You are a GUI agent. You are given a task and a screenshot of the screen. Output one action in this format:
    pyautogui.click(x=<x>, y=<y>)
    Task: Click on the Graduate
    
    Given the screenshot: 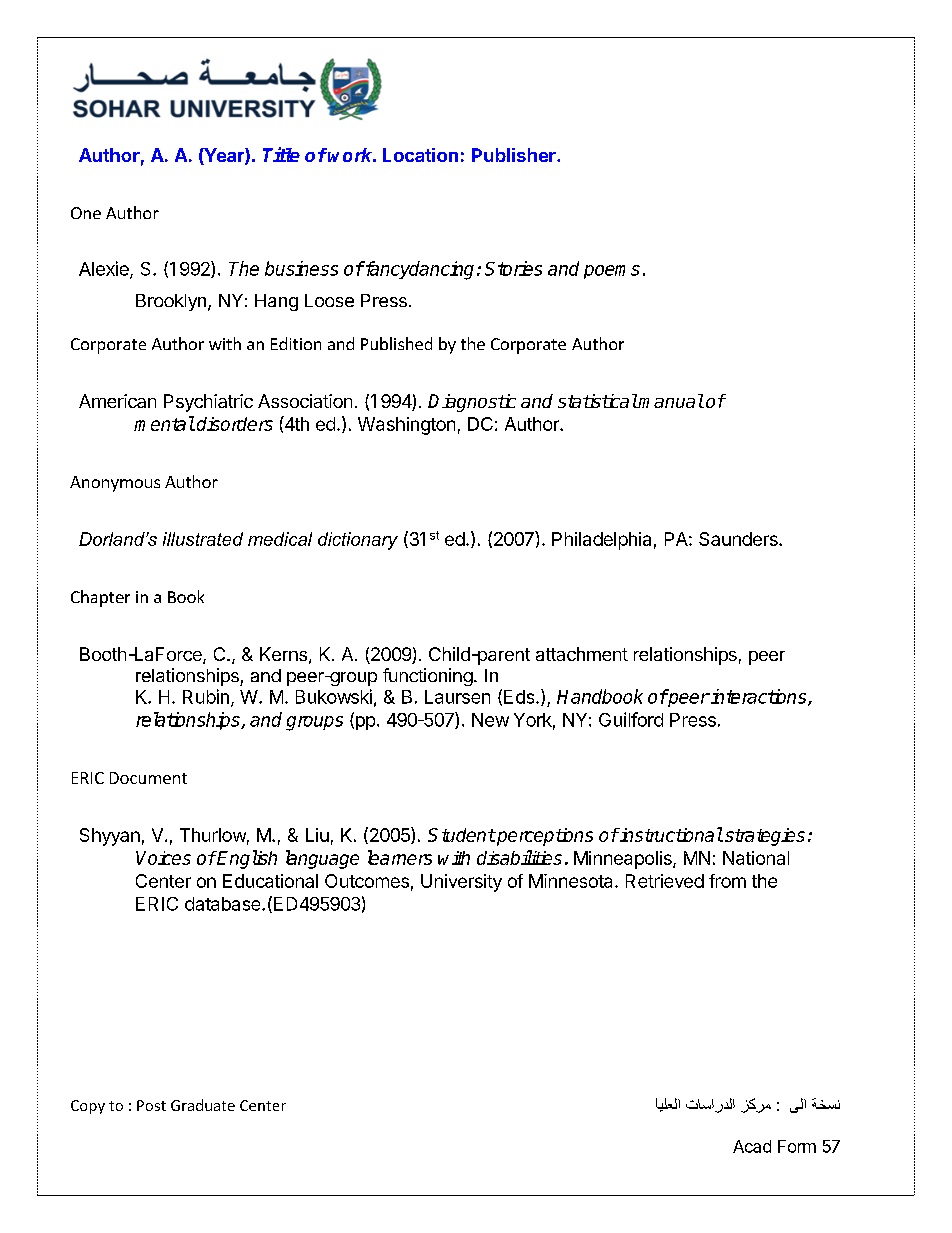 What is the action you would take?
    pyautogui.click(x=203, y=1105)
